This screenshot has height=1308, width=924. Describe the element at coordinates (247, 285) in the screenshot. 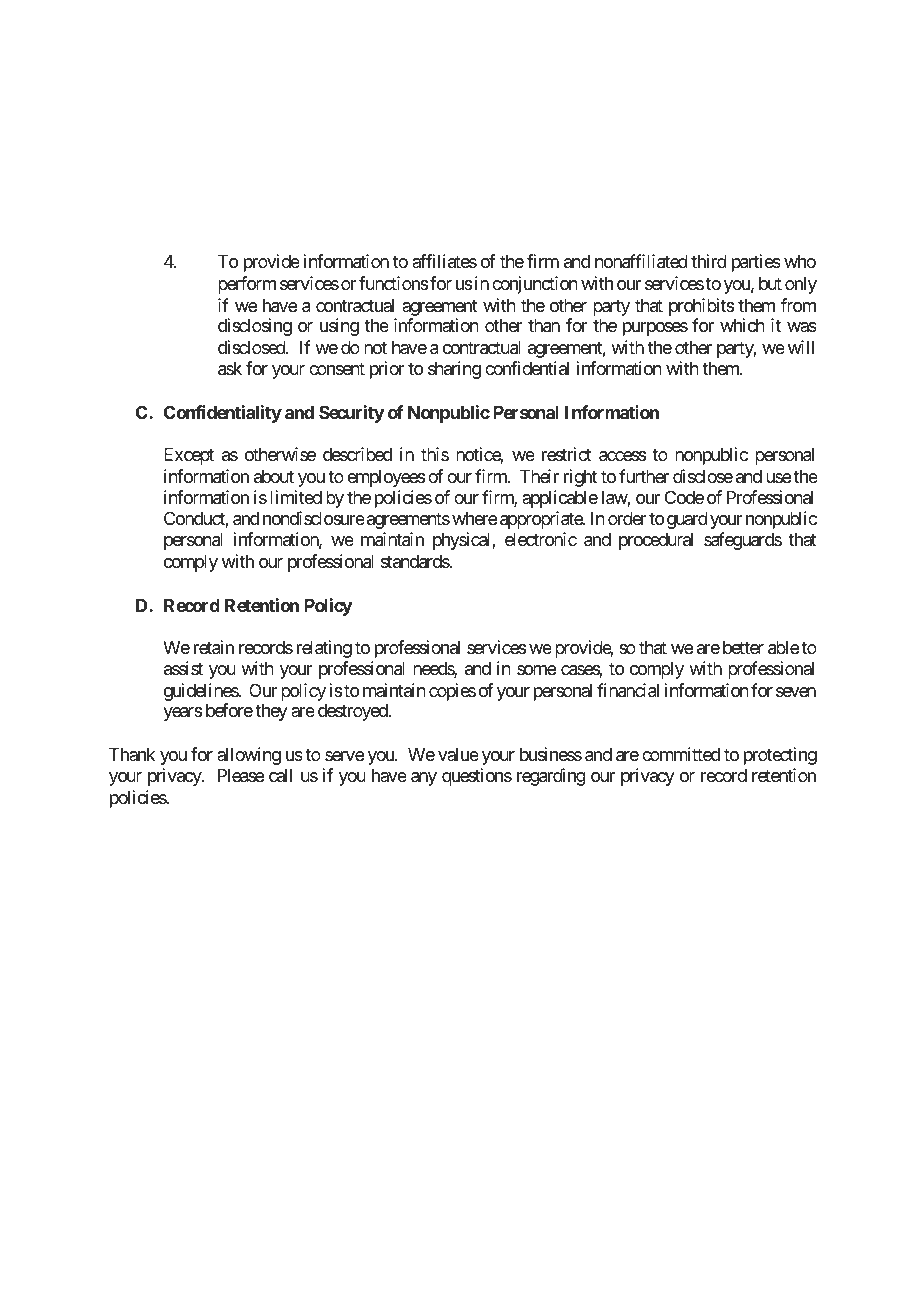

I see `perform` at that location.
